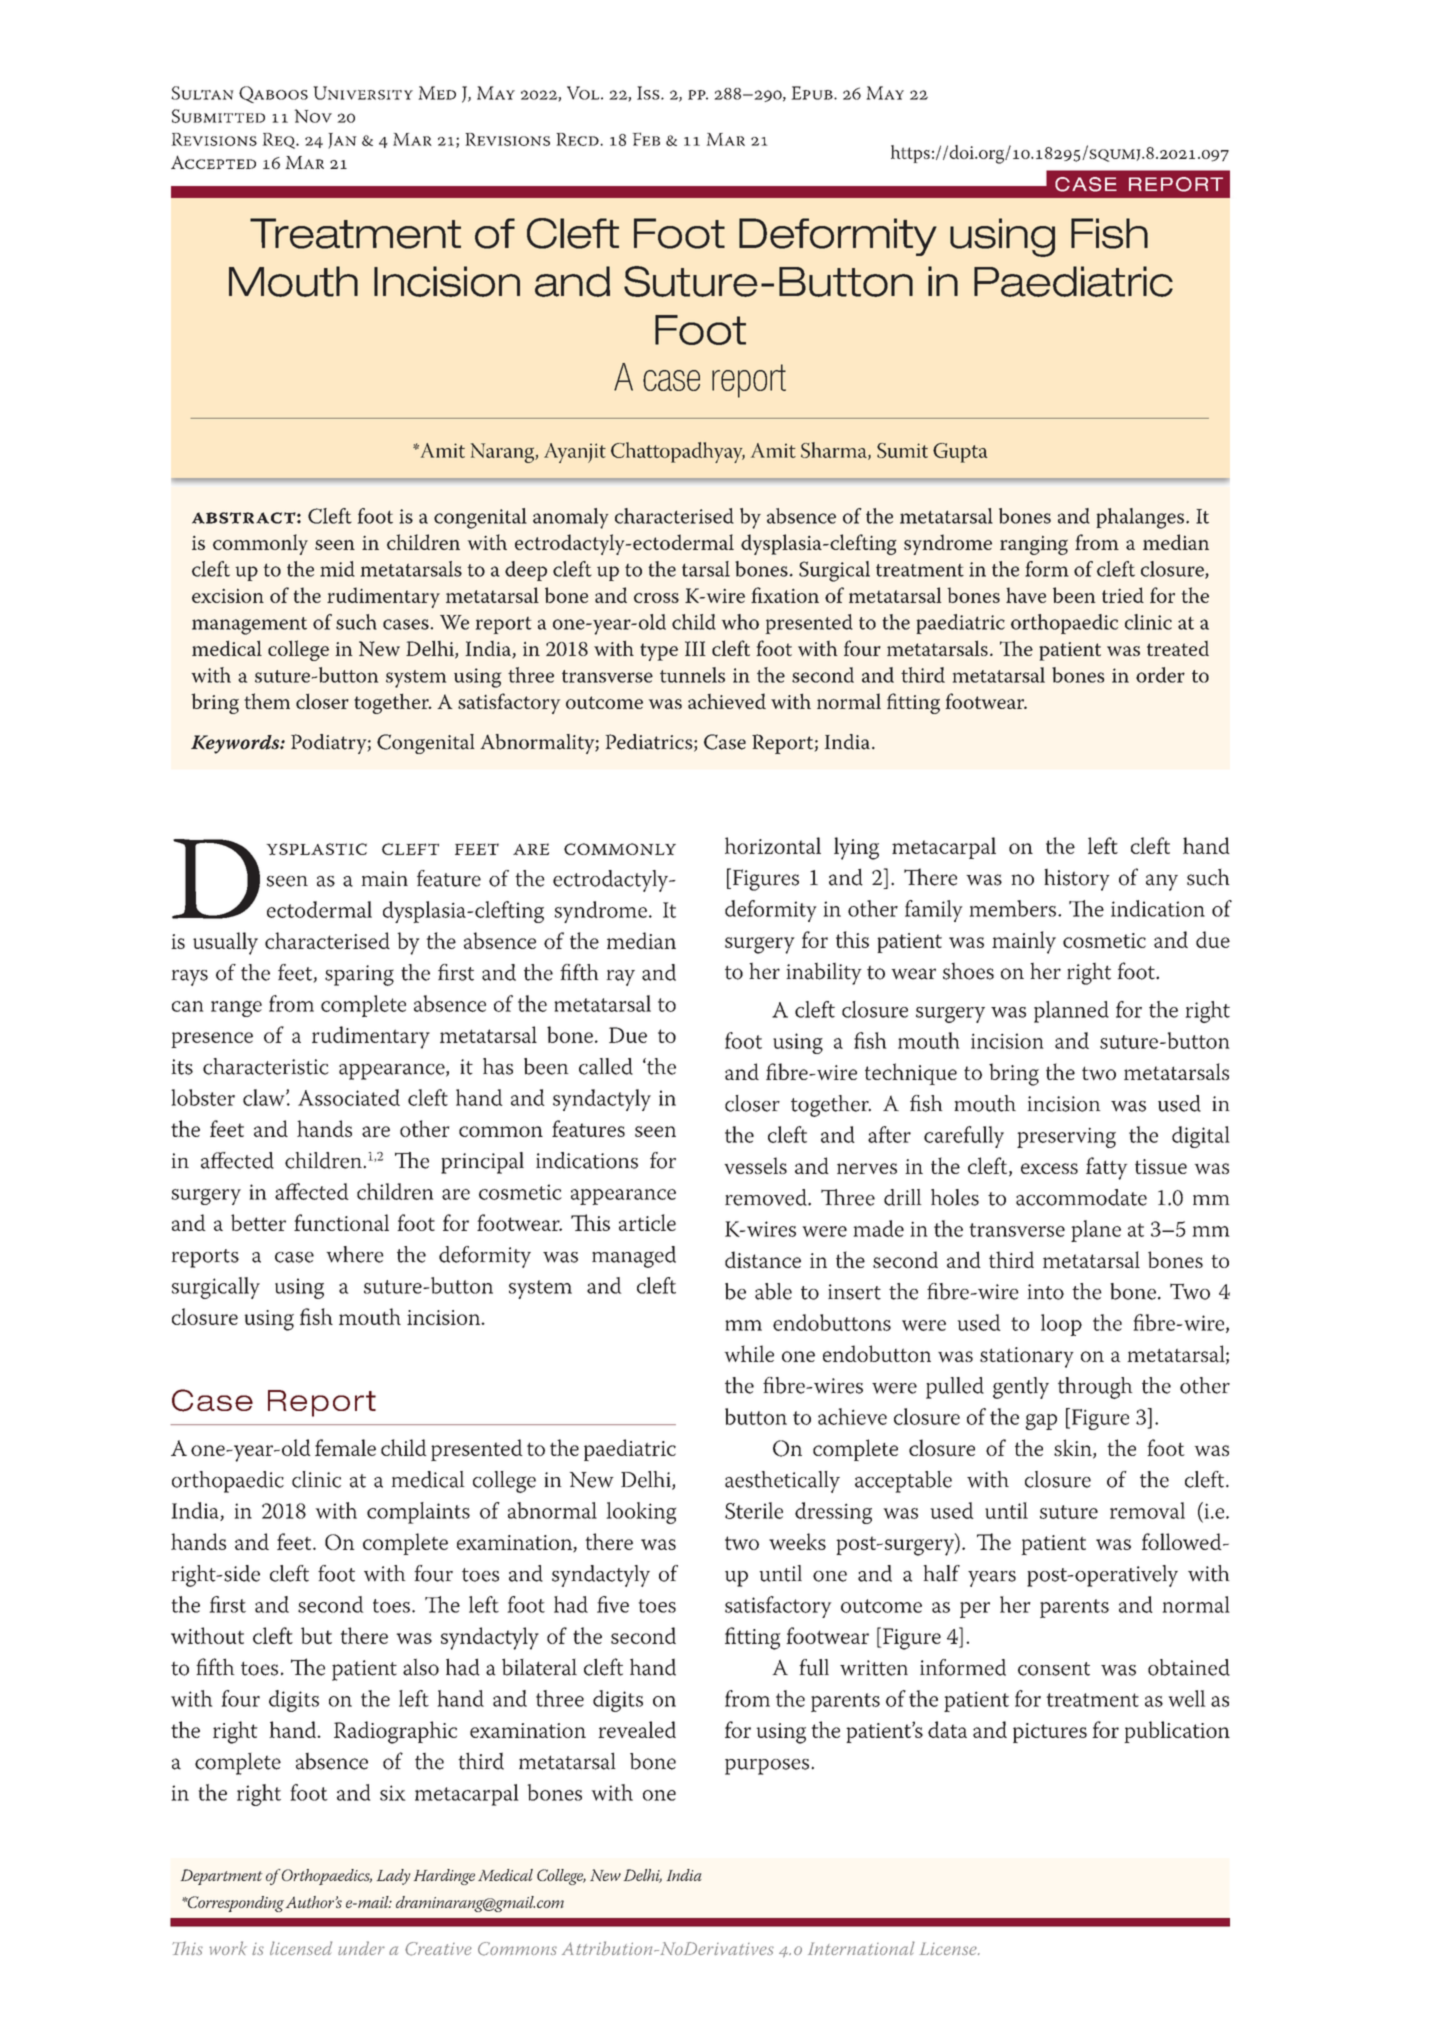 The image size is (1435, 2029). What do you see at coordinates (1160, 675) in the screenshot?
I see `order` at bounding box center [1160, 675].
